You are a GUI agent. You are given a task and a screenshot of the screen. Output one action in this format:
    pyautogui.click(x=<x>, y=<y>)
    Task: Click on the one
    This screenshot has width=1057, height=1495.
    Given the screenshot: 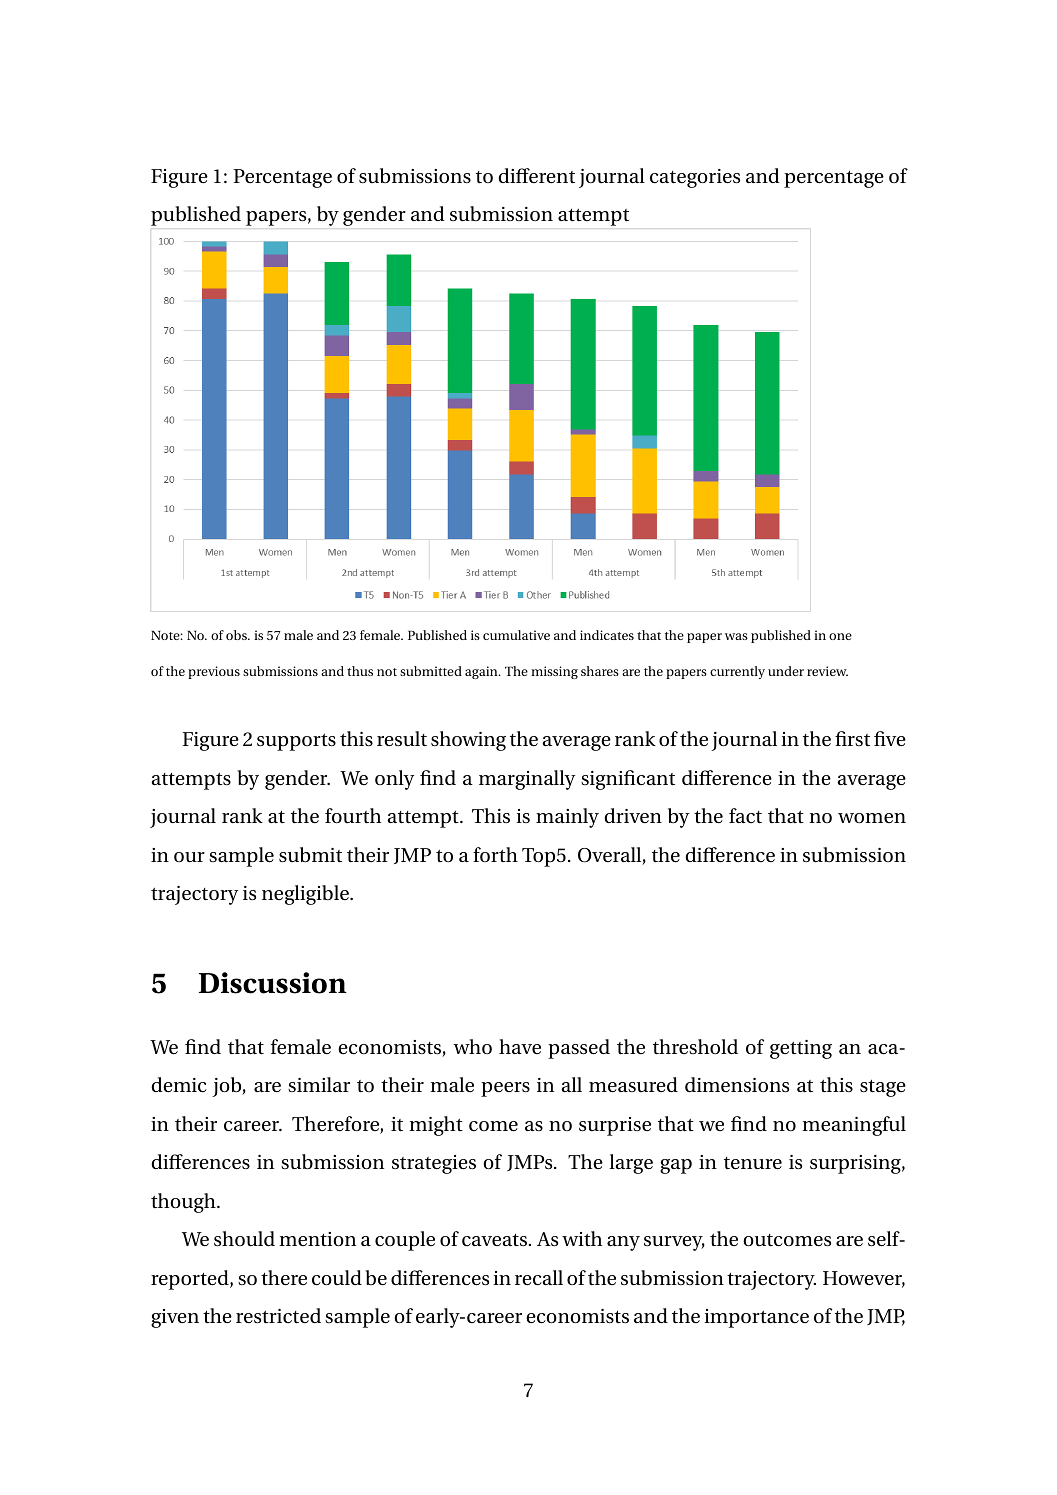 What is the action you would take?
    pyautogui.click(x=840, y=636)
